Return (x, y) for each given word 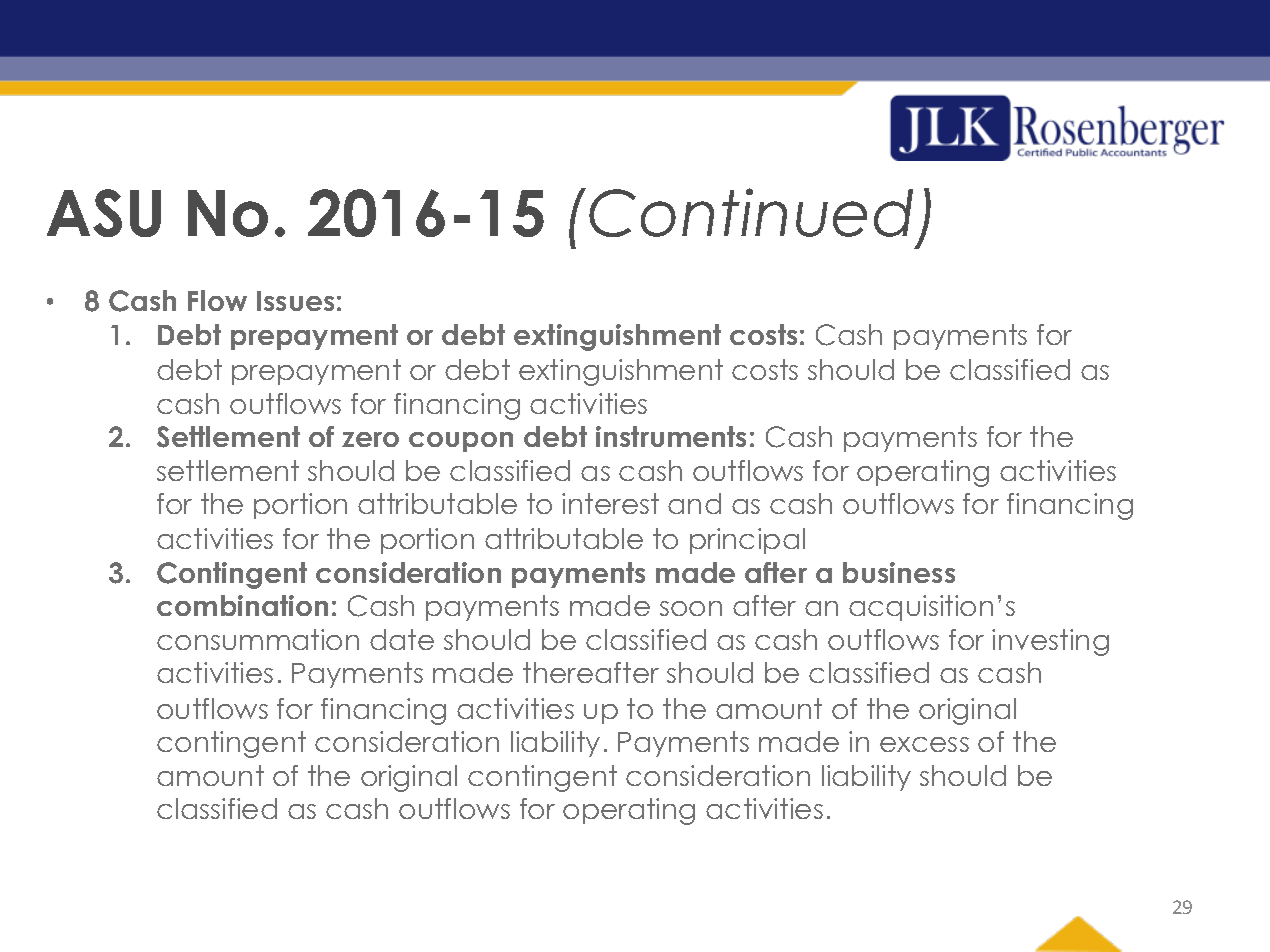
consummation (258, 639)
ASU (104, 213)
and (694, 503)
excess (924, 744)
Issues (295, 301)
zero (370, 439)
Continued (751, 212)
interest (610, 503)
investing (1050, 642)
